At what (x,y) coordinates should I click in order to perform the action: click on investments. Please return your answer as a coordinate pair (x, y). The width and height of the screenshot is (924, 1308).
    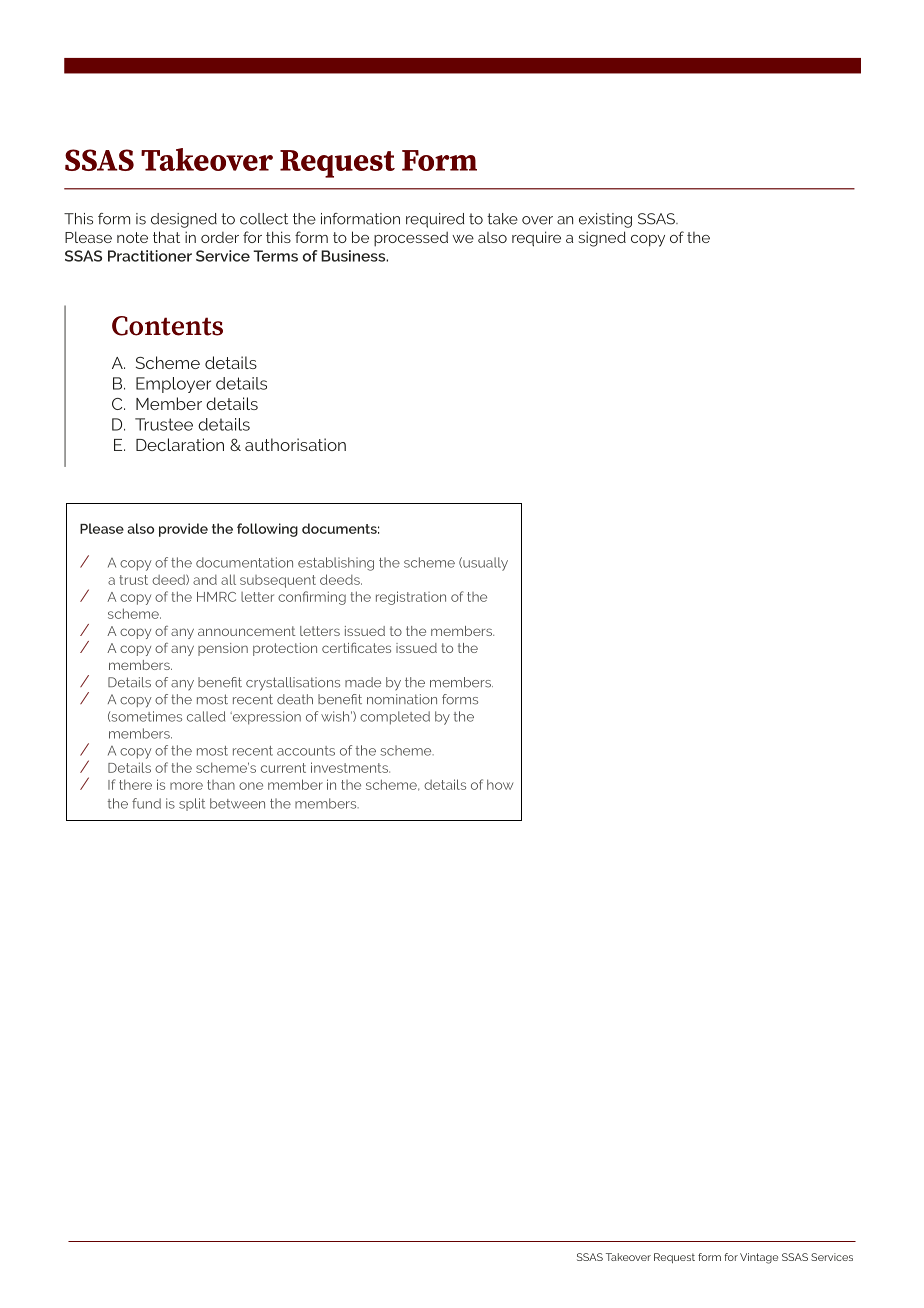
    Looking at the image, I should click on (350, 767).
